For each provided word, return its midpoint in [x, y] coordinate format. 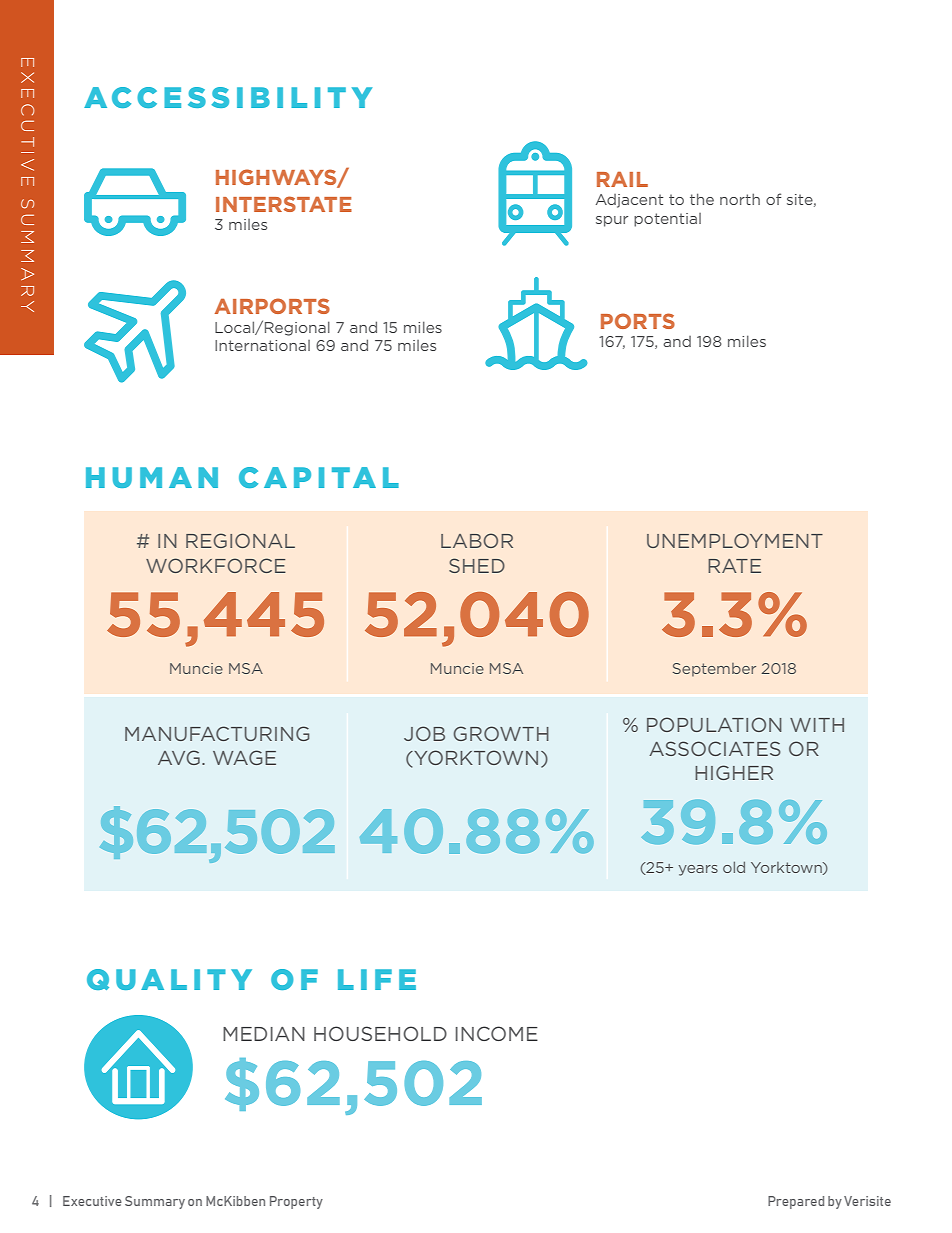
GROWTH [501, 733]
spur [612, 221]
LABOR [477, 540]
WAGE [244, 757]
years [698, 870]
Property [296, 1202]
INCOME [497, 1033]
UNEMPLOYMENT [735, 540]
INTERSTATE [284, 204]
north [740, 199]
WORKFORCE [216, 565]
